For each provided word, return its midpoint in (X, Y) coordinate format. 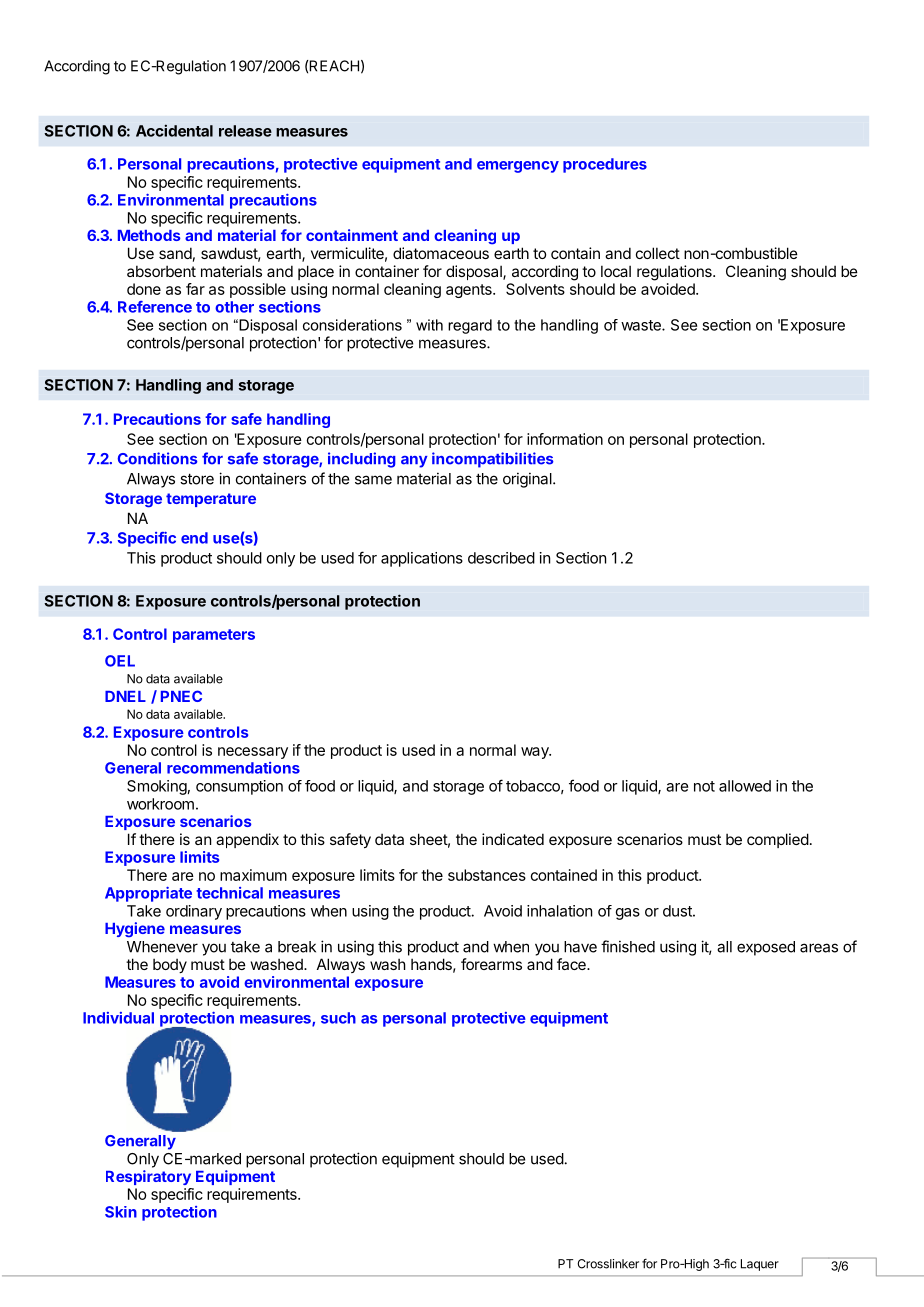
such (338, 1018)
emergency (518, 167)
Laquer (760, 1265)
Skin (121, 1212)
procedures (605, 165)
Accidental (174, 130)
